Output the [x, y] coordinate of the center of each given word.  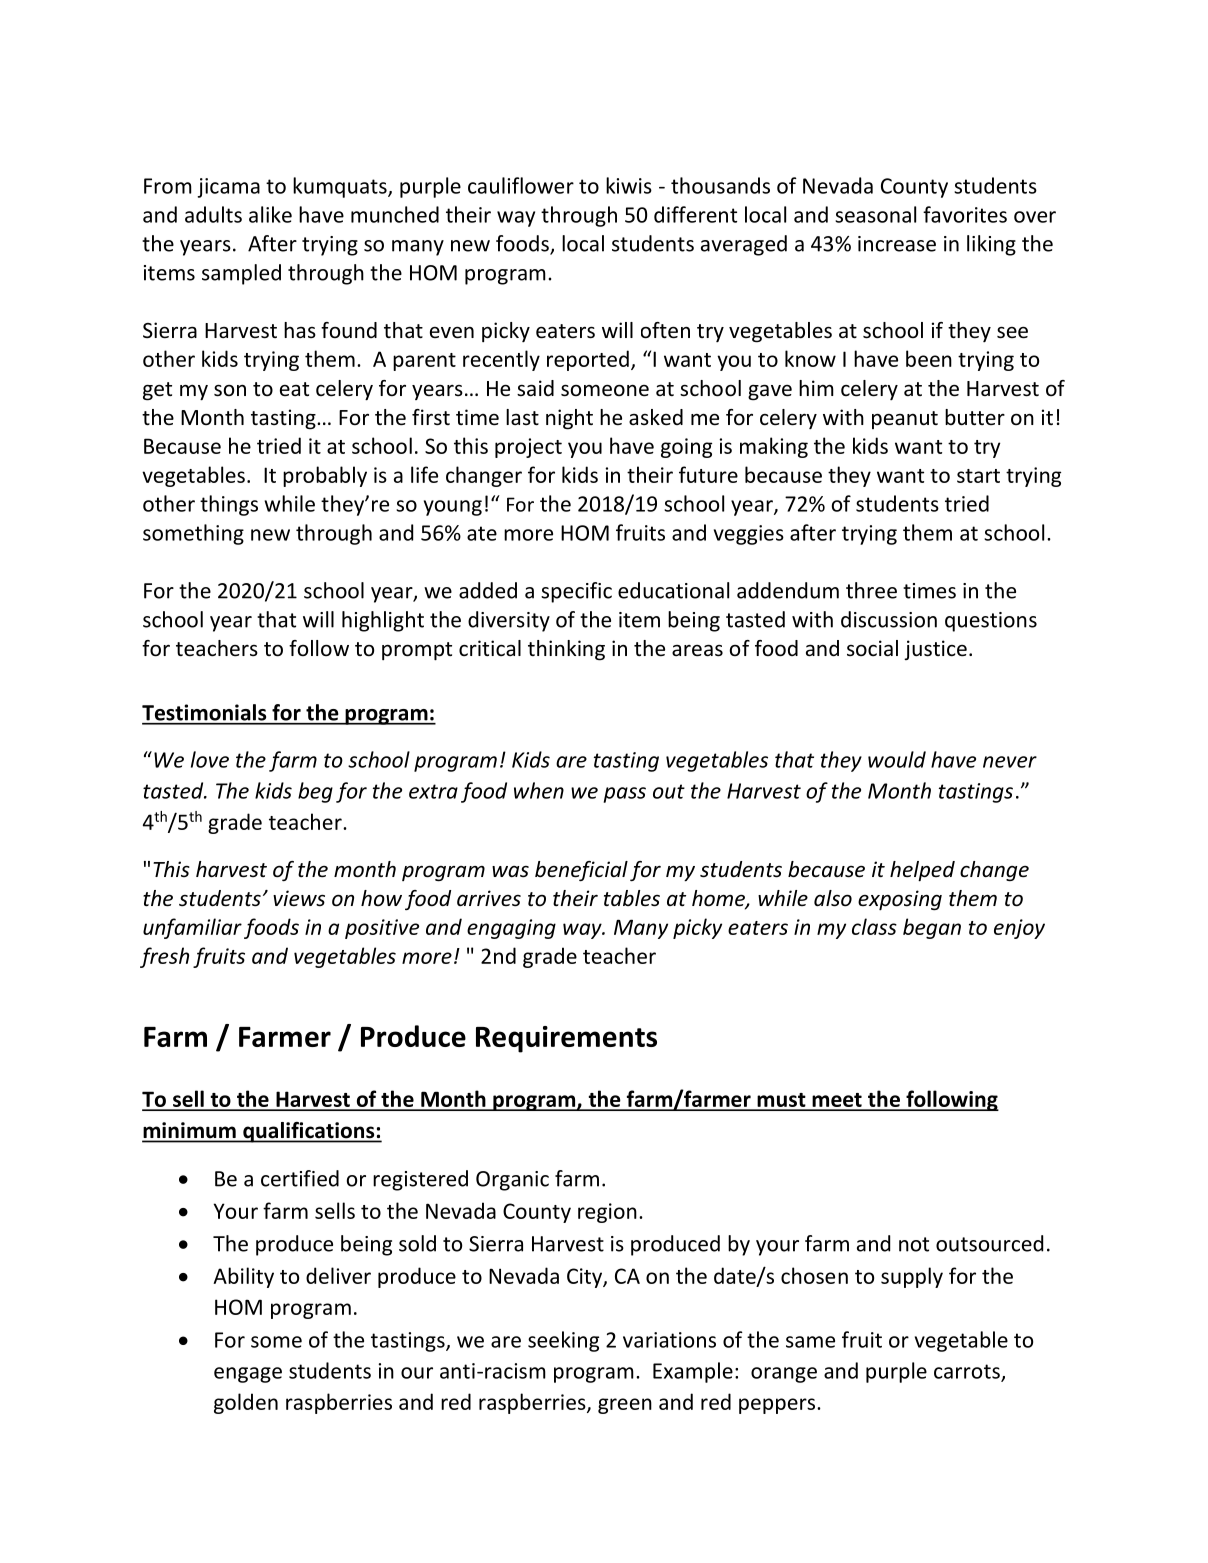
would [897, 759]
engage [248, 1375]
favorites [965, 214]
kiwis [629, 185]
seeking [563, 1341]
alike [270, 214]
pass [625, 795]
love [210, 759]
